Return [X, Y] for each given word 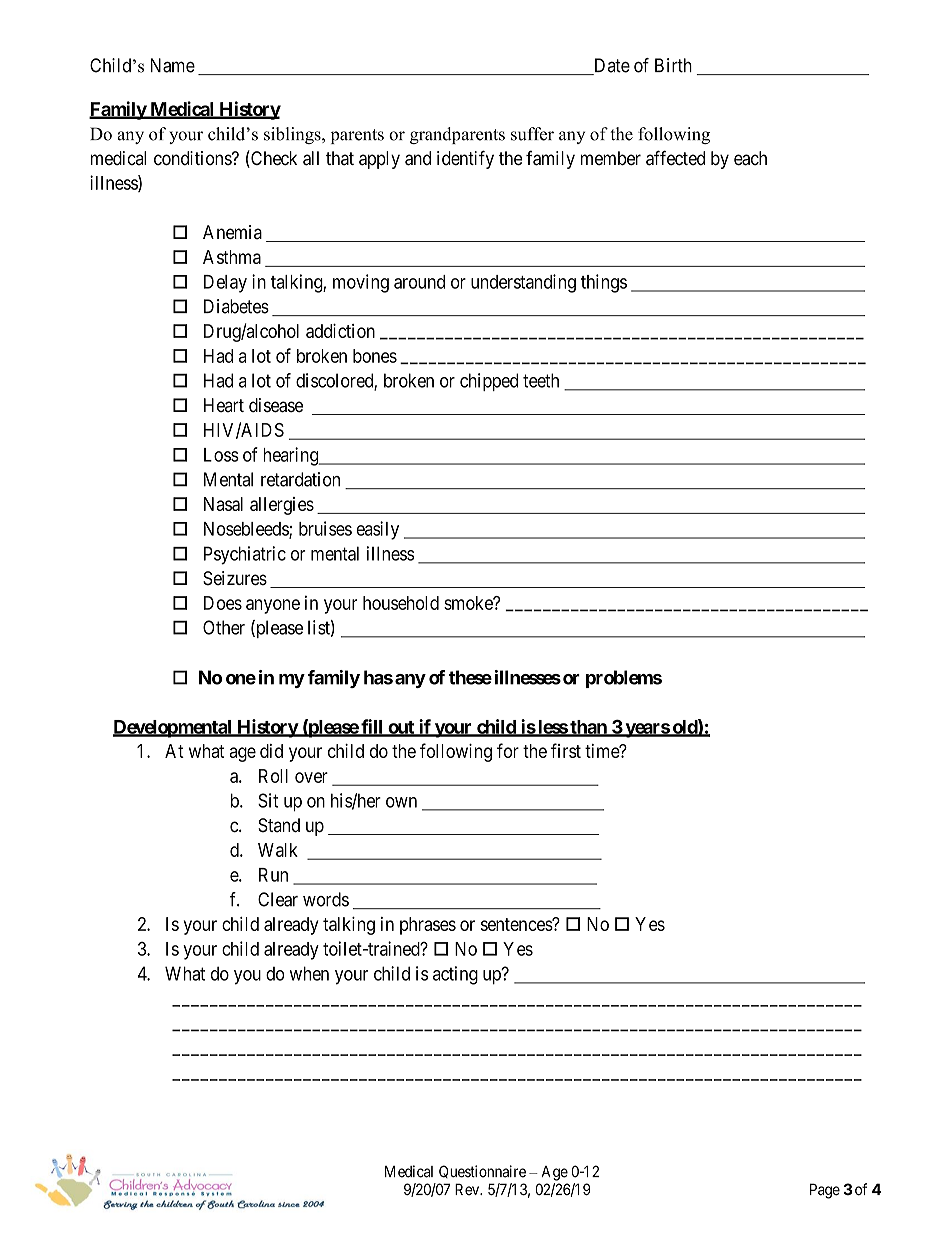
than [588, 728]
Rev [468, 1189]
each [750, 158]
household [401, 603]
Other [224, 627]
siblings [293, 135]
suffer [532, 134]
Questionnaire [482, 1171]
